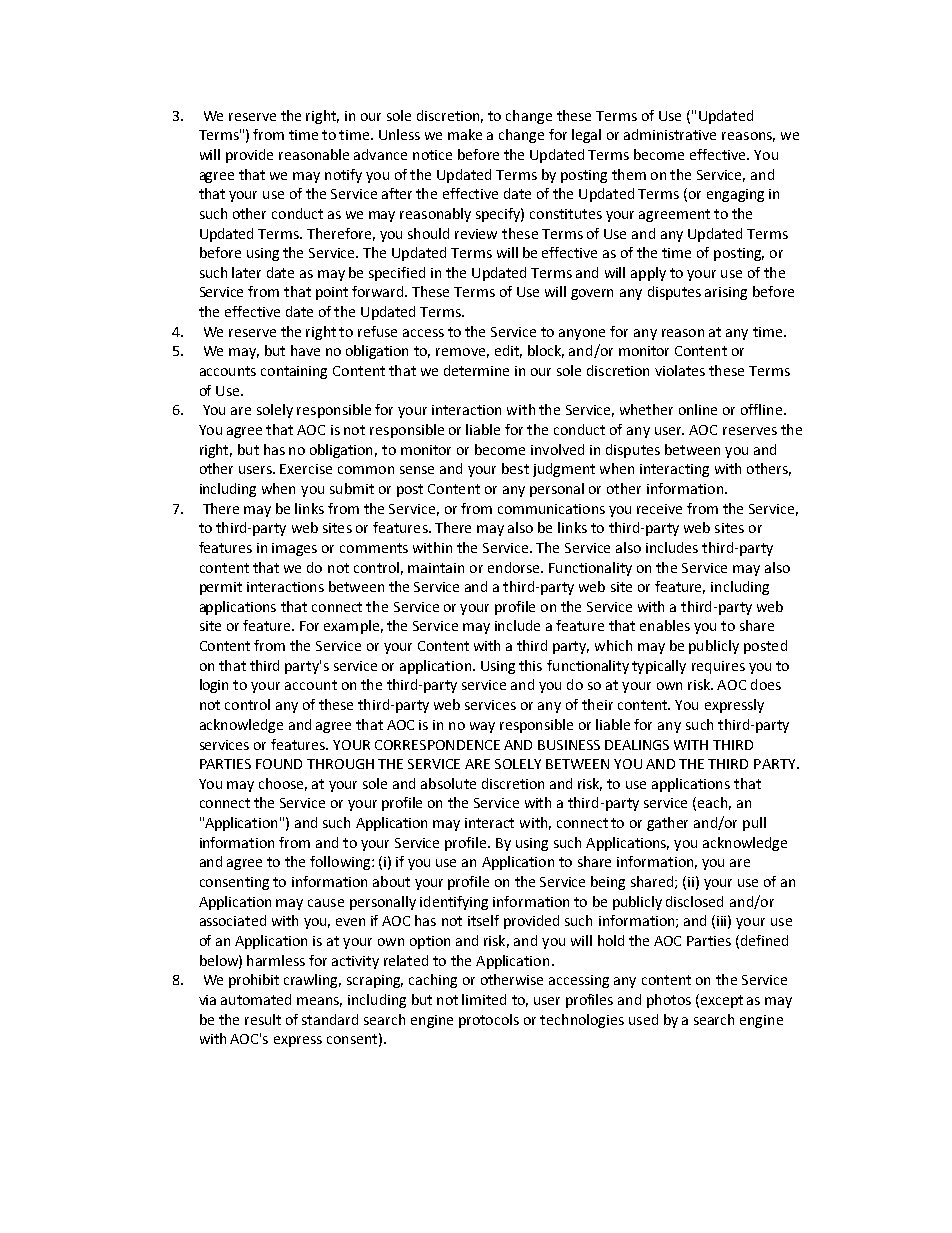 This screenshot has width=952, height=1233. What do you see at coordinates (482, 727) in the screenshot?
I see `way` at bounding box center [482, 727].
